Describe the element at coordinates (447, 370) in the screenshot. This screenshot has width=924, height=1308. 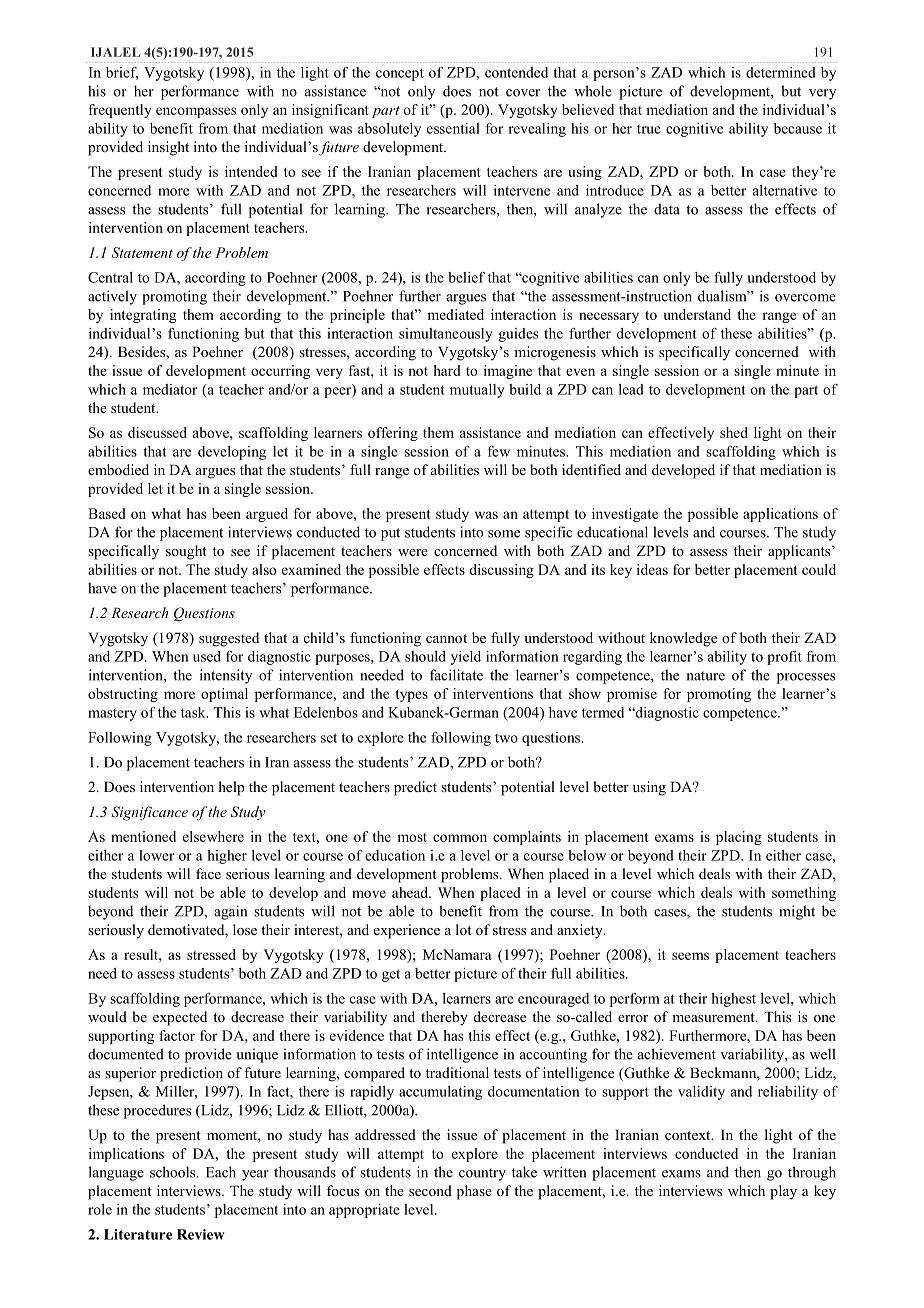
I see `hard` at that location.
